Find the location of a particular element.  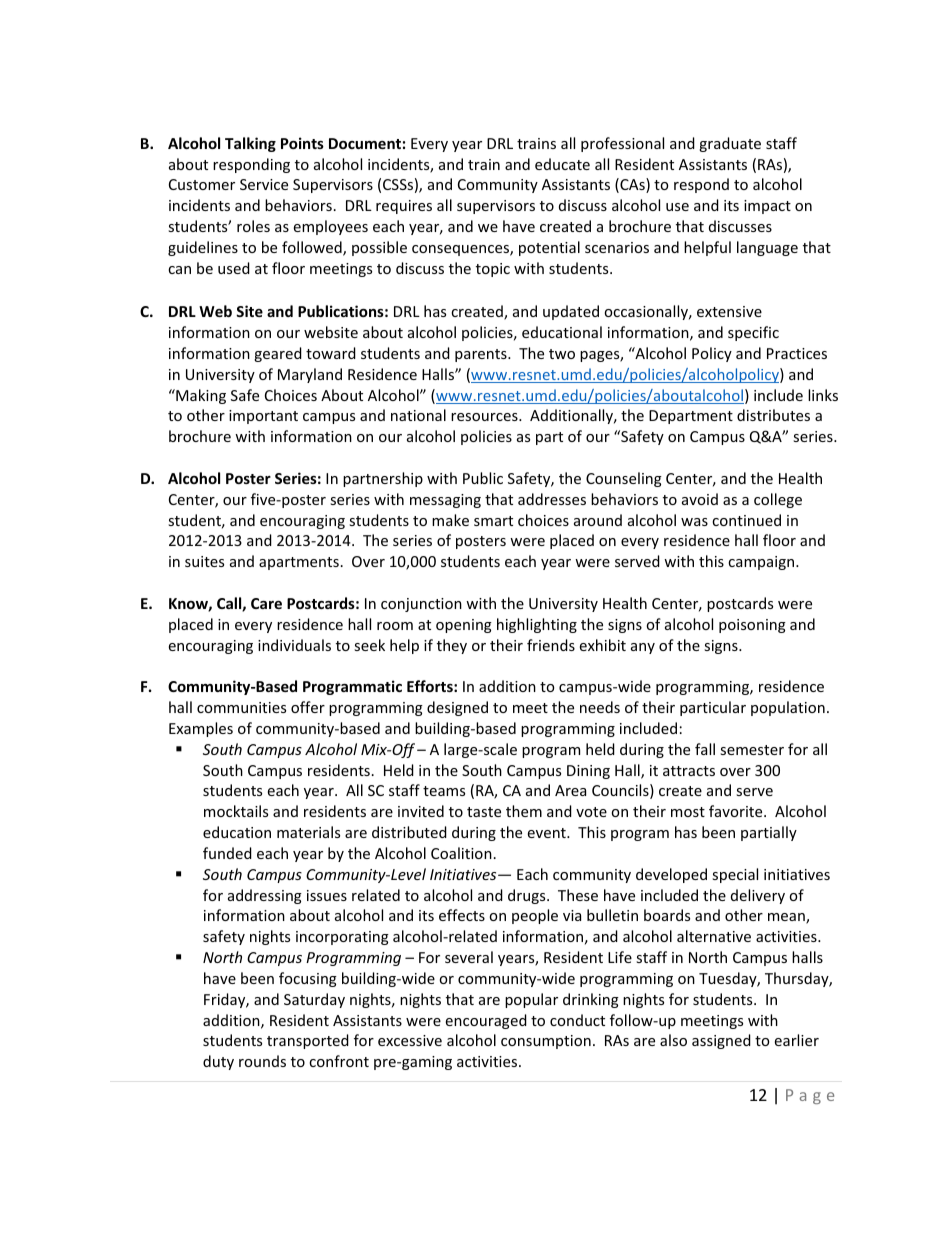

graduate is located at coordinates (730, 144).
